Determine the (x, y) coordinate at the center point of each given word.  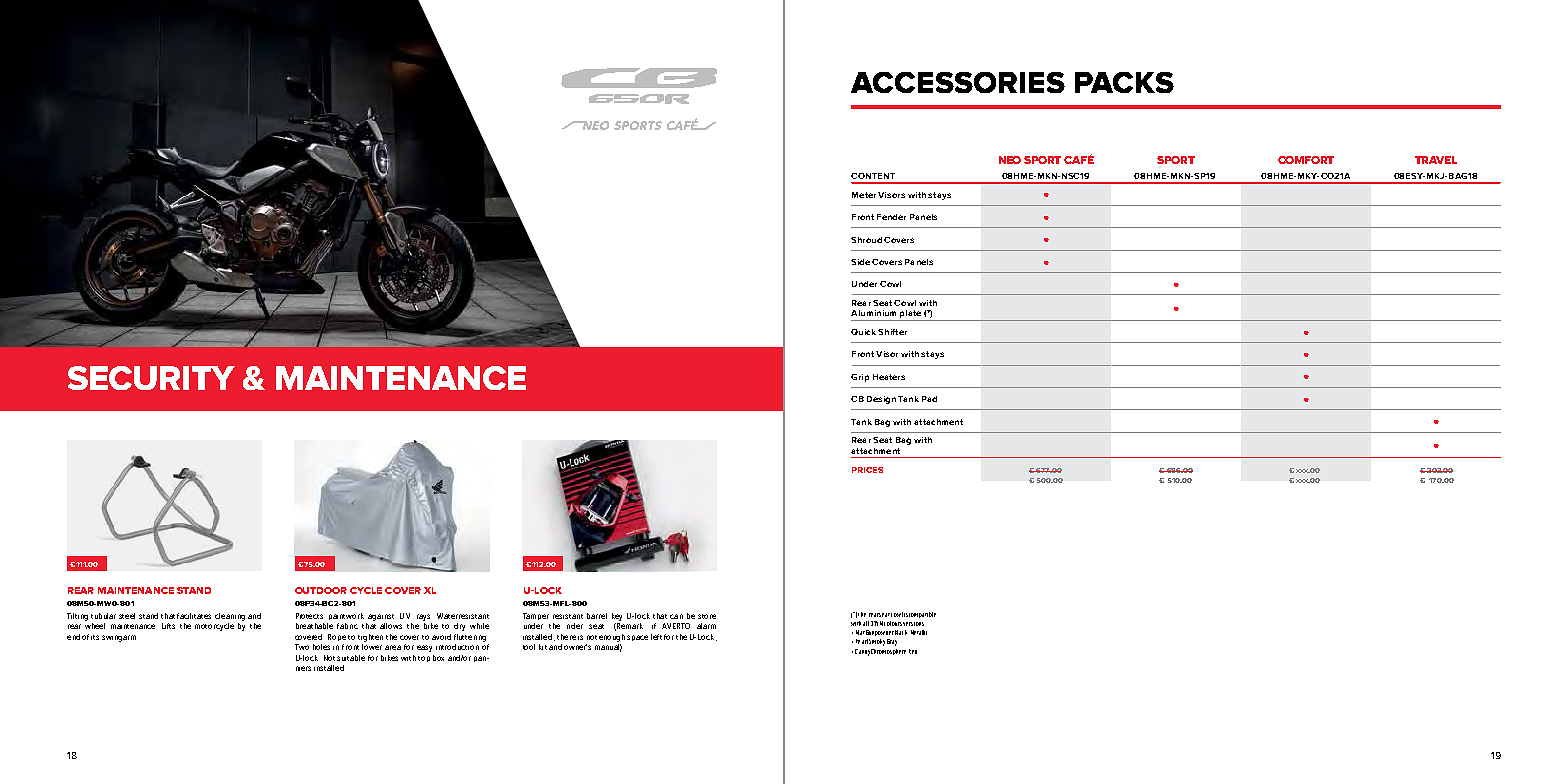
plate (910, 315)
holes (321, 647)
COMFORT (1306, 160)
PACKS (1124, 82)
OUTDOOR (321, 590)
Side (860, 262)
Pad (929, 399)
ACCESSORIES (958, 82)
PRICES (867, 470)
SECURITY (151, 378)
